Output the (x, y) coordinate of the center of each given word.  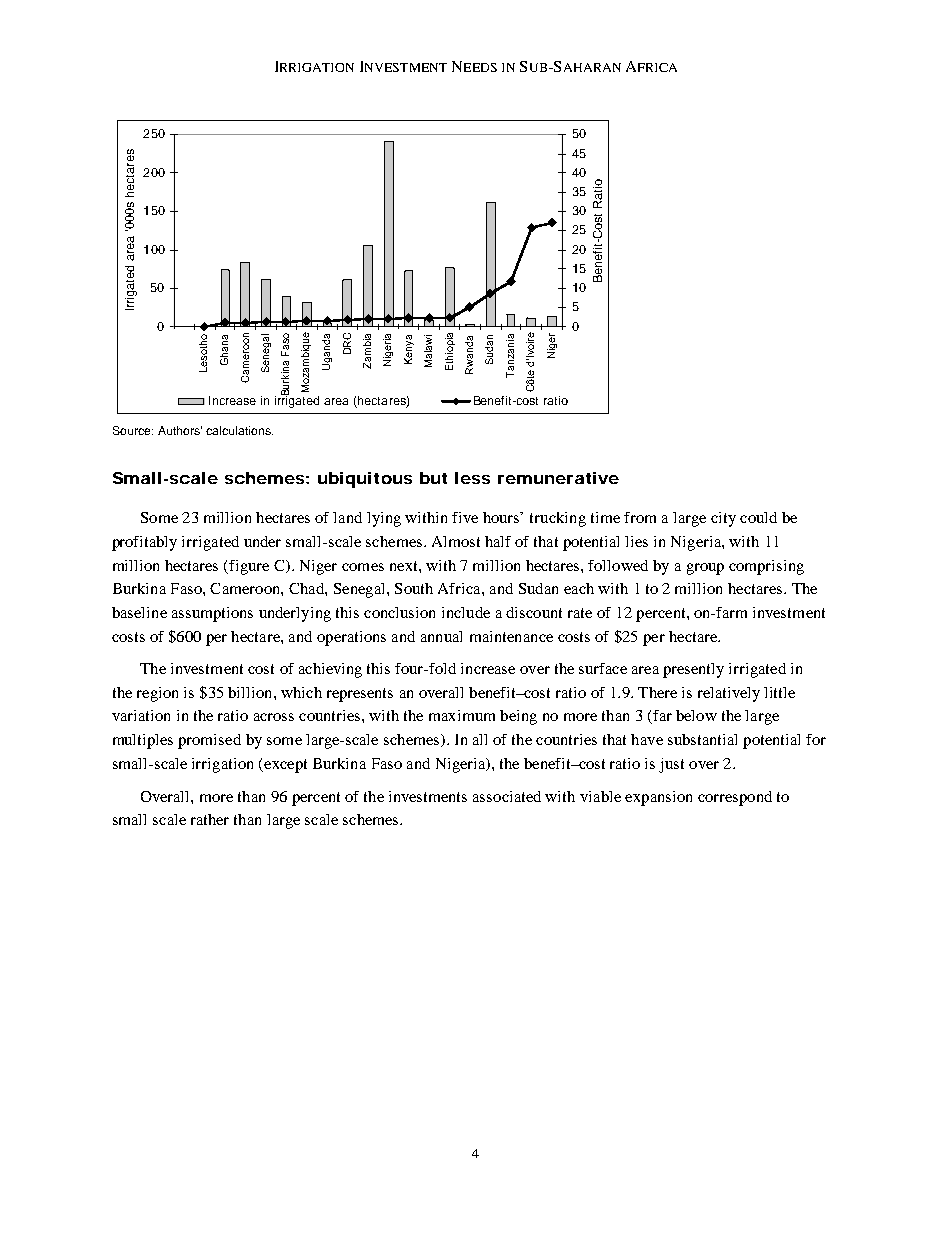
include (466, 612)
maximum (462, 715)
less (472, 478)
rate (580, 613)
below (696, 715)
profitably (144, 543)
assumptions (212, 614)
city (723, 519)
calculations (239, 430)
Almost (456, 541)
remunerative (558, 478)
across (274, 717)
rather (210, 819)
